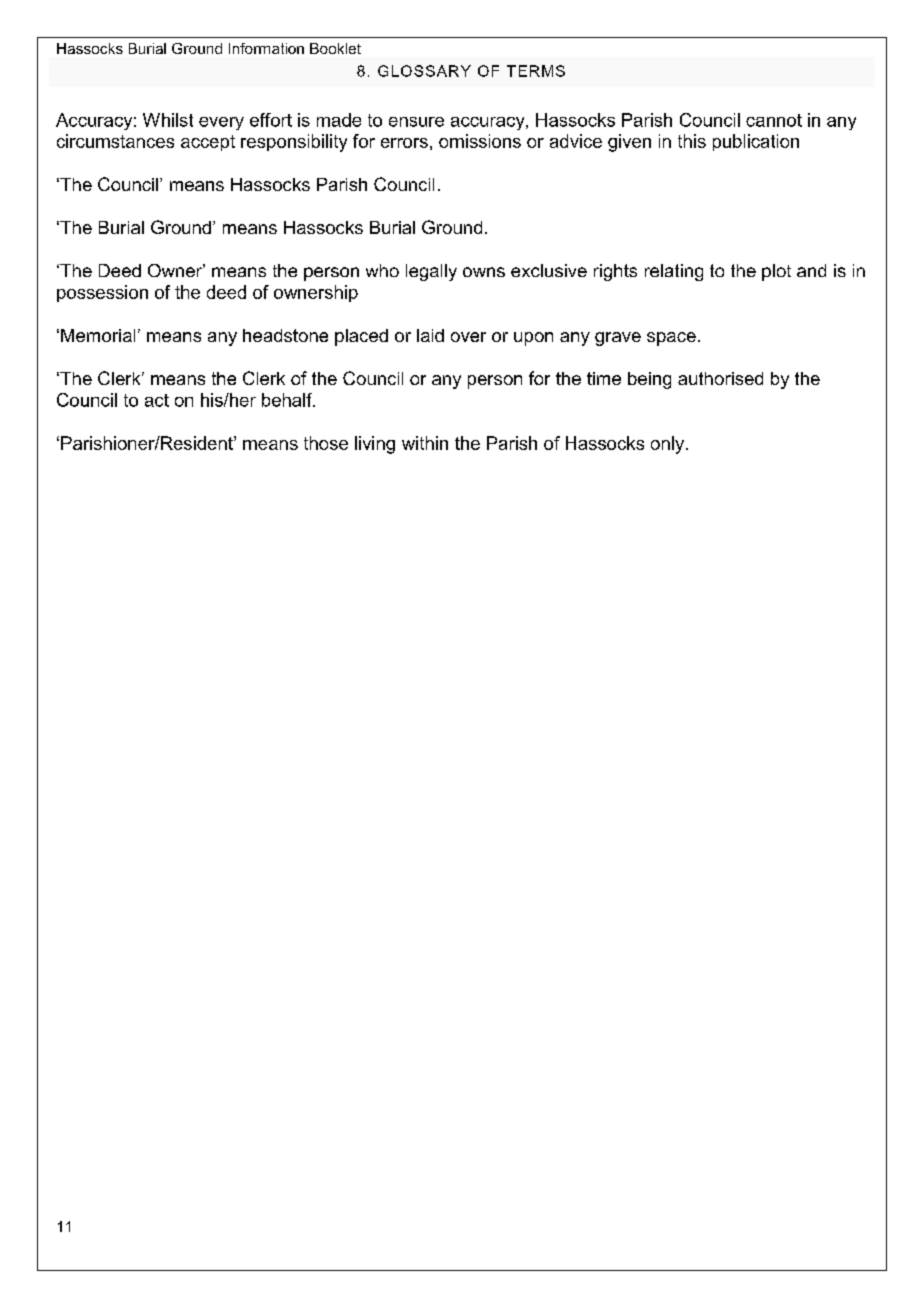 Image resolution: width=924 pixels, height=1308 pixels. What do you see at coordinates (424, 71) in the image?
I see `GLOSSARY` at bounding box center [424, 71].
